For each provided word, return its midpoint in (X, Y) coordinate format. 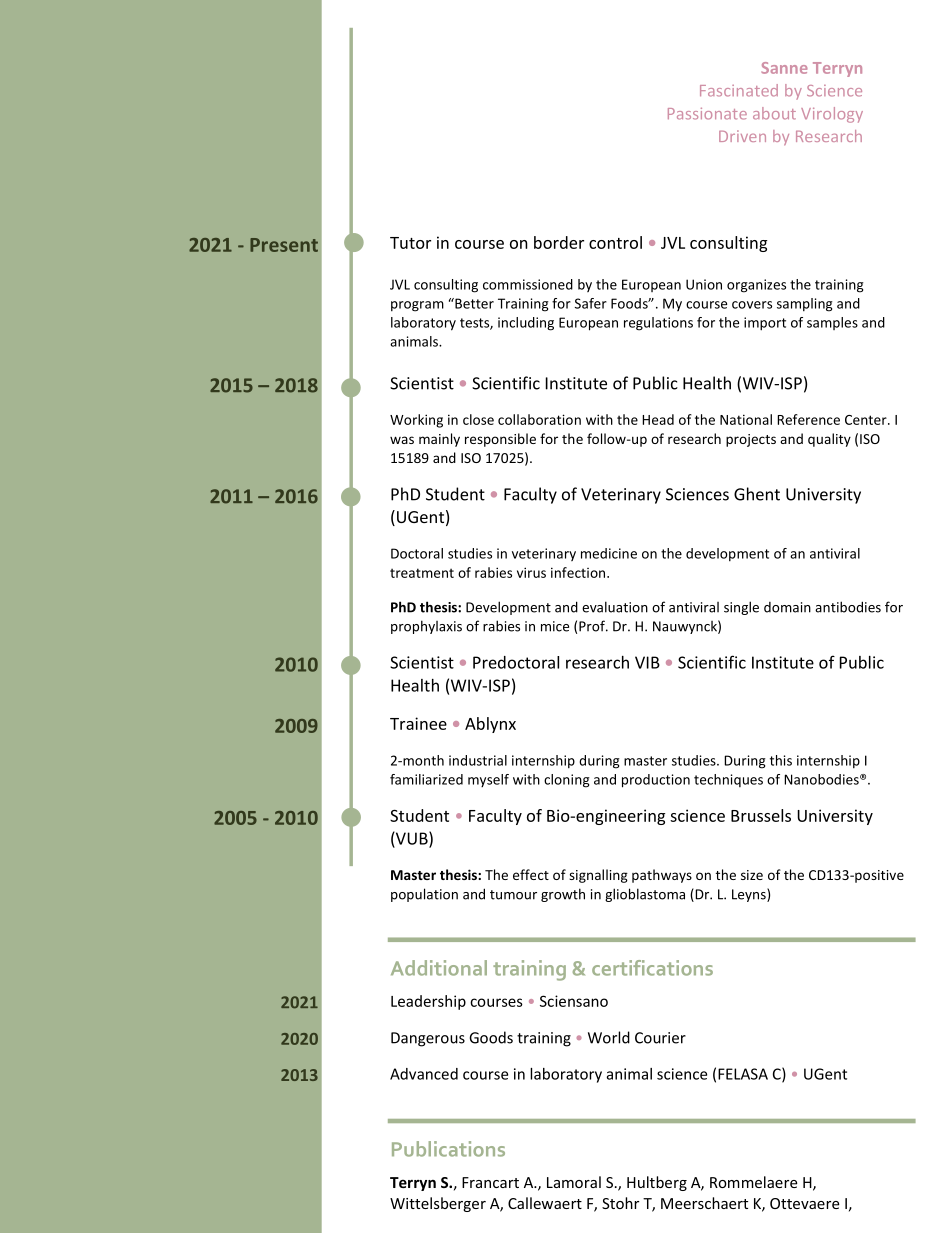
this (781, 760)
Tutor (410, 243)
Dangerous (428, 1039)
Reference (808, 419)
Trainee (418, 723)
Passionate (707, 114)
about (774, 113)
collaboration (539, 419)
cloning (567, 781)
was (402, 440)
